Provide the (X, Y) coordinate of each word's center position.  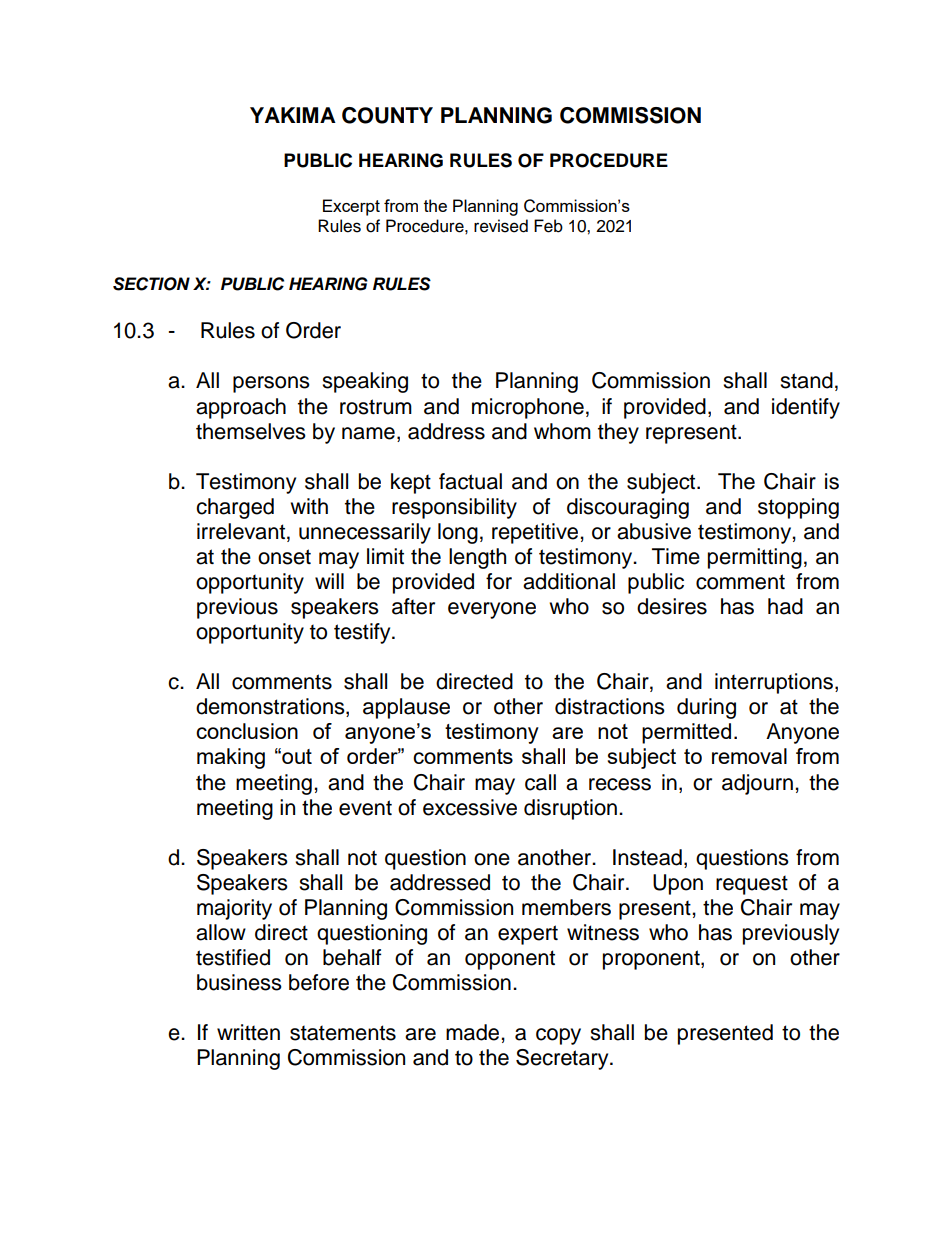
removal (749, 756)
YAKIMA (293, 115)
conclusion (247, 731)
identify (806, 408)
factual (470, 481)
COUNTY (387, 115)
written (248, 1032)
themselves (251, 431)
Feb (548, 226)
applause (406, 708)
